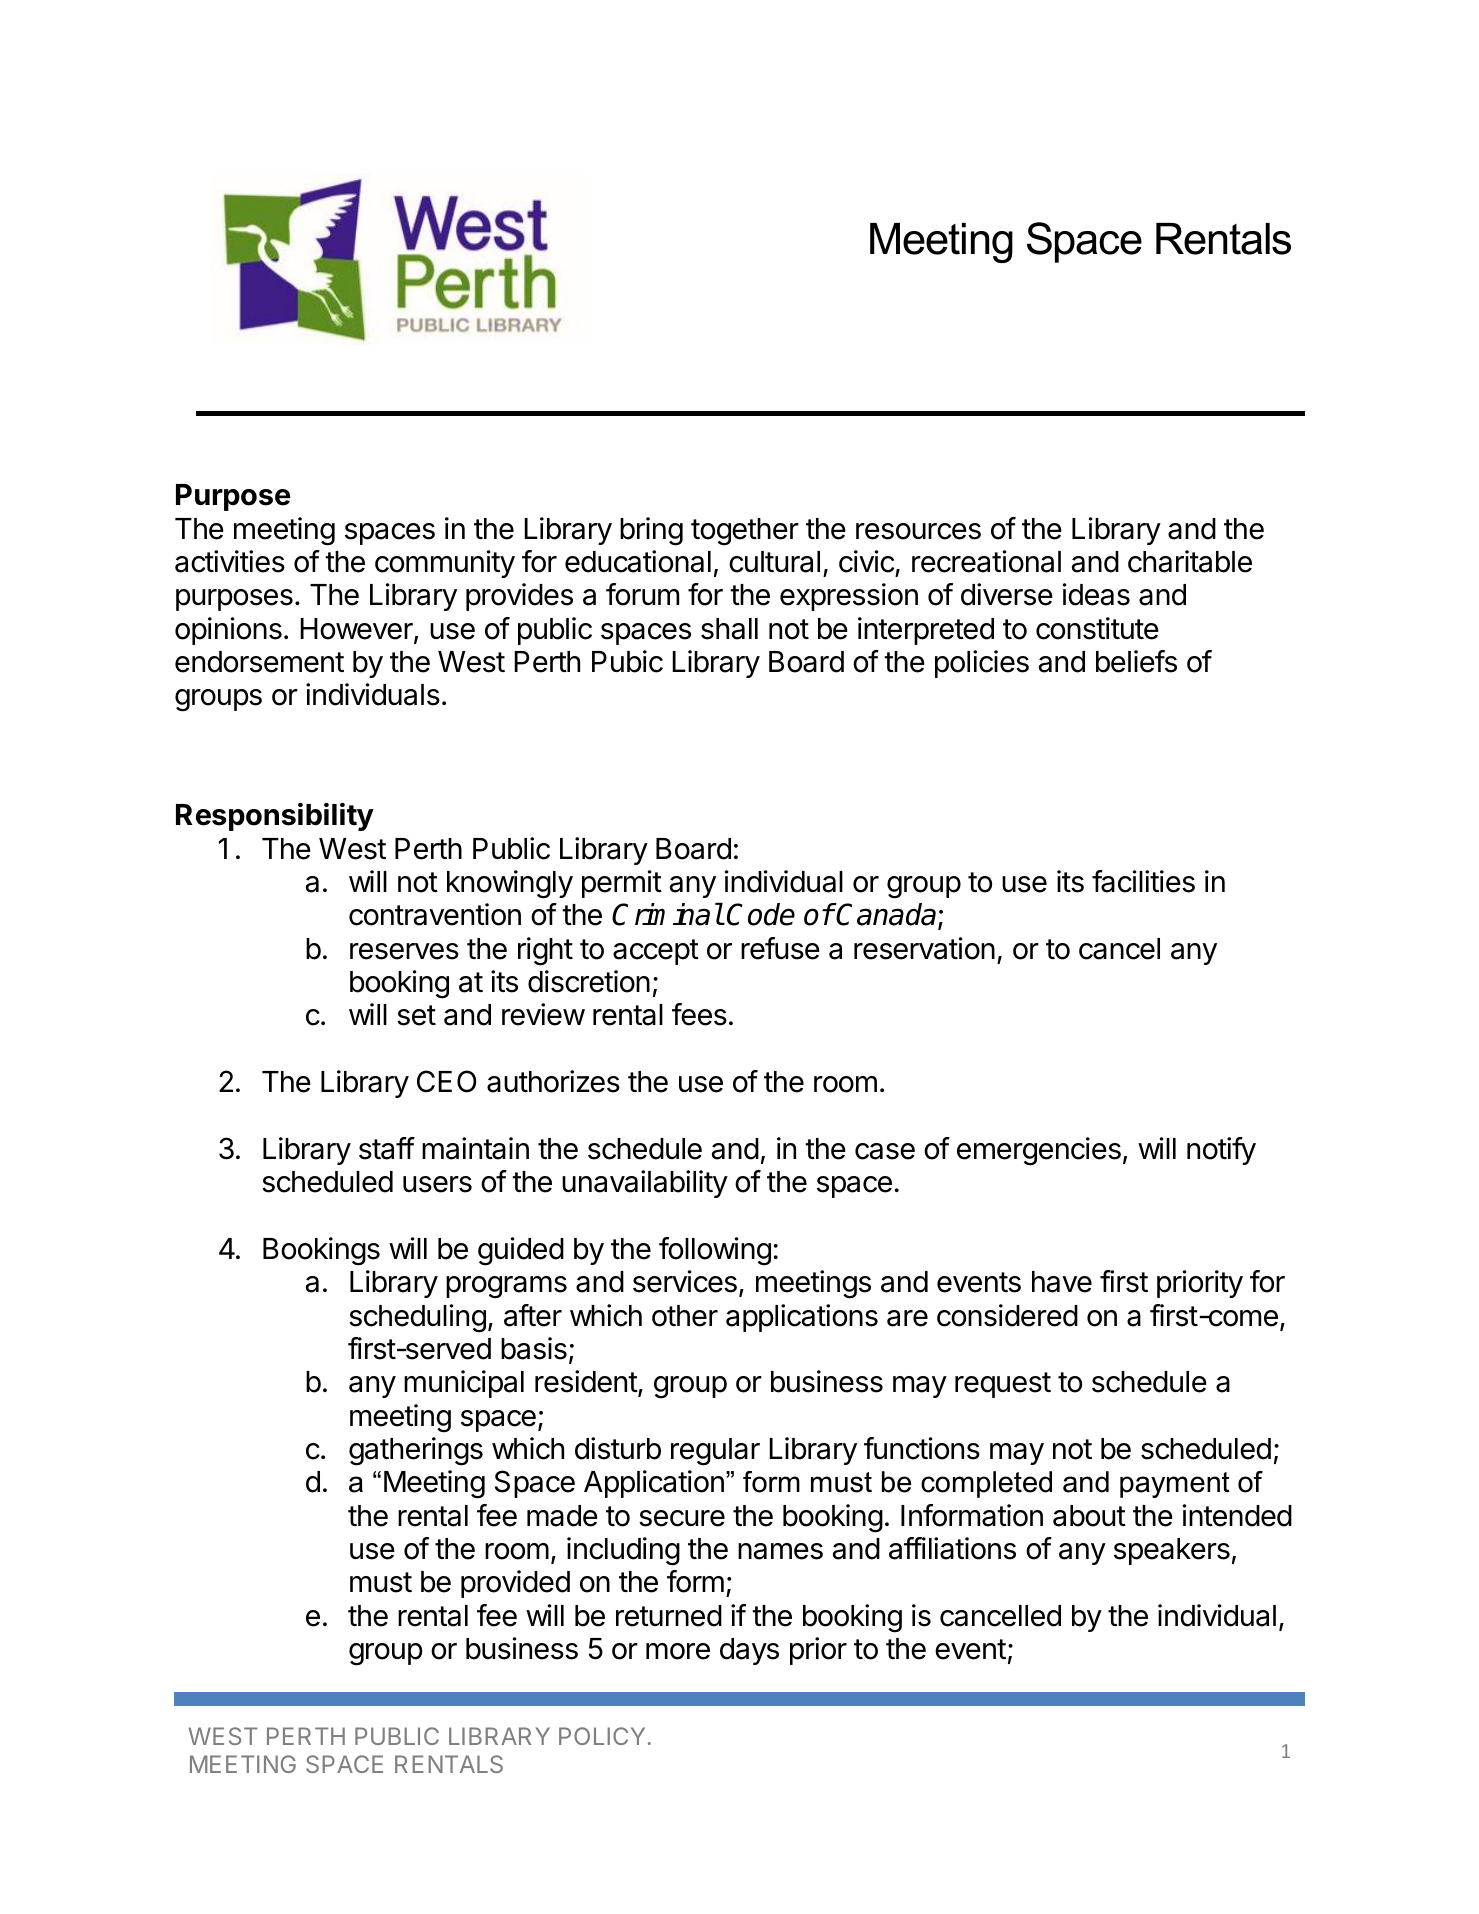  I want to click on ideas, so click(1096, 594).
